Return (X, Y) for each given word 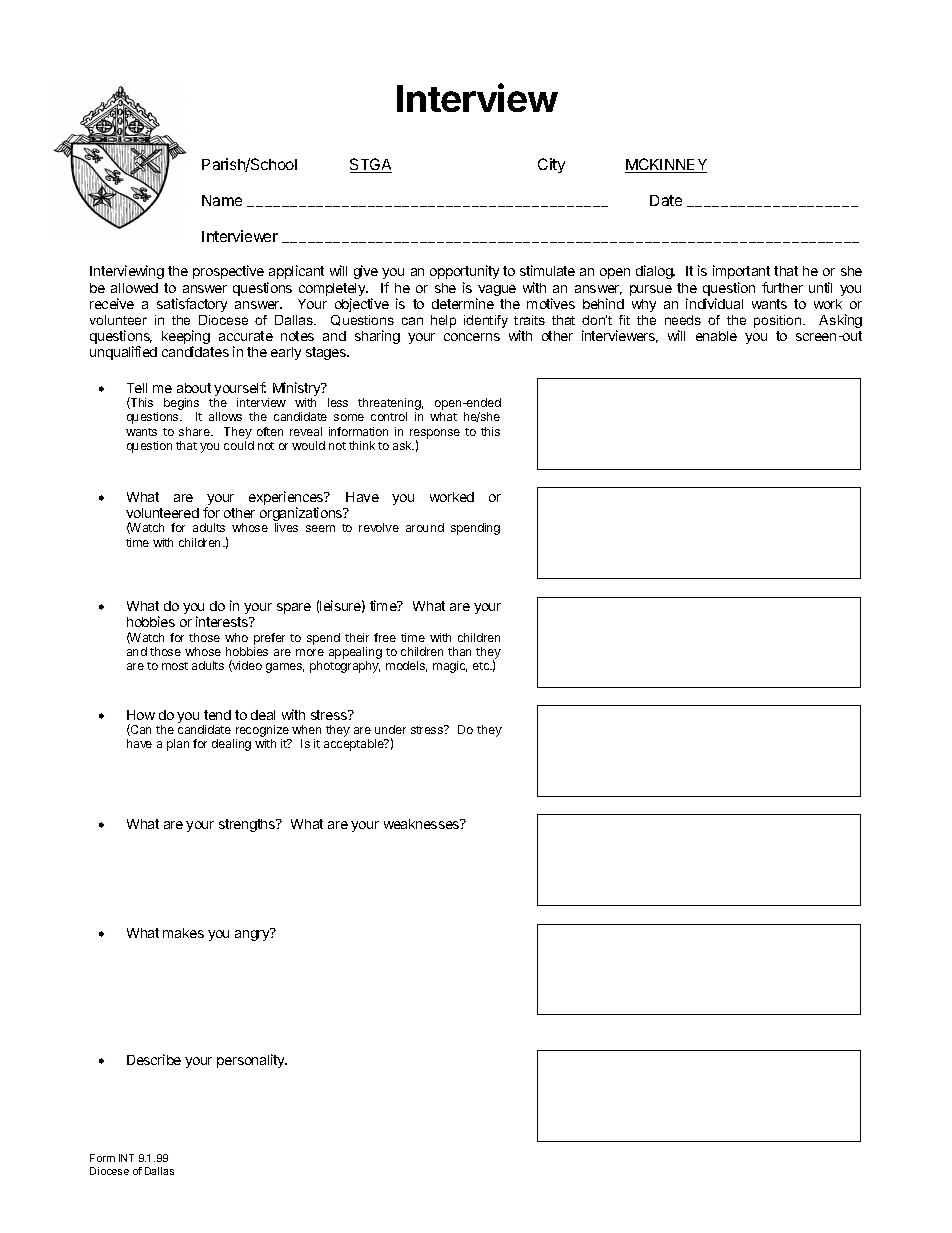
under (390, 729)
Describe (154, 1059)
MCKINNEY (666, 165)
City (551, 165)
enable (716, 336)
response (435, 435)
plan (178, 745)
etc (482, 666)
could (239, 445)
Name (222, 200)
